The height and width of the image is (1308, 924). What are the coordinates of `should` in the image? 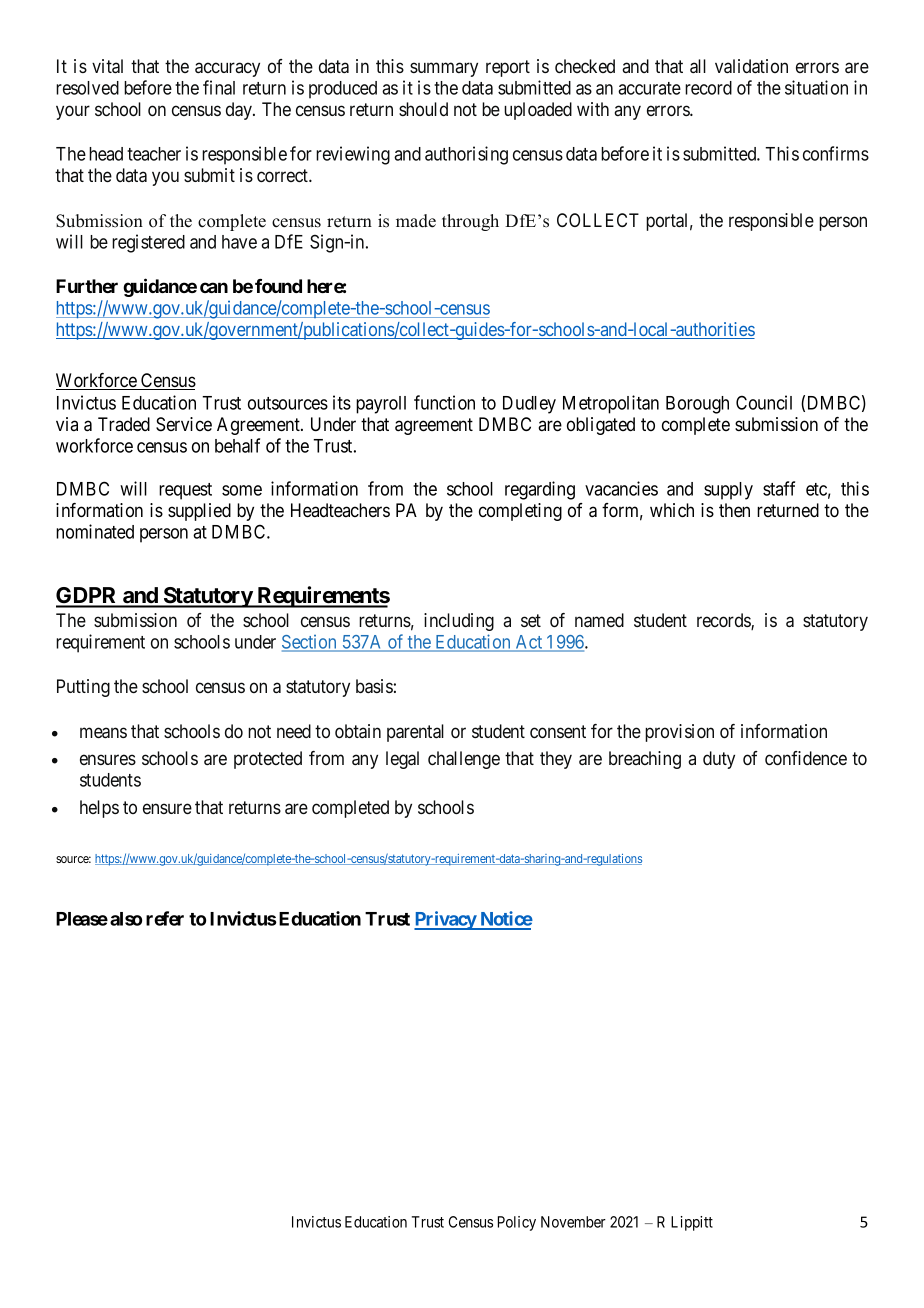 It's located at (423, 109).
